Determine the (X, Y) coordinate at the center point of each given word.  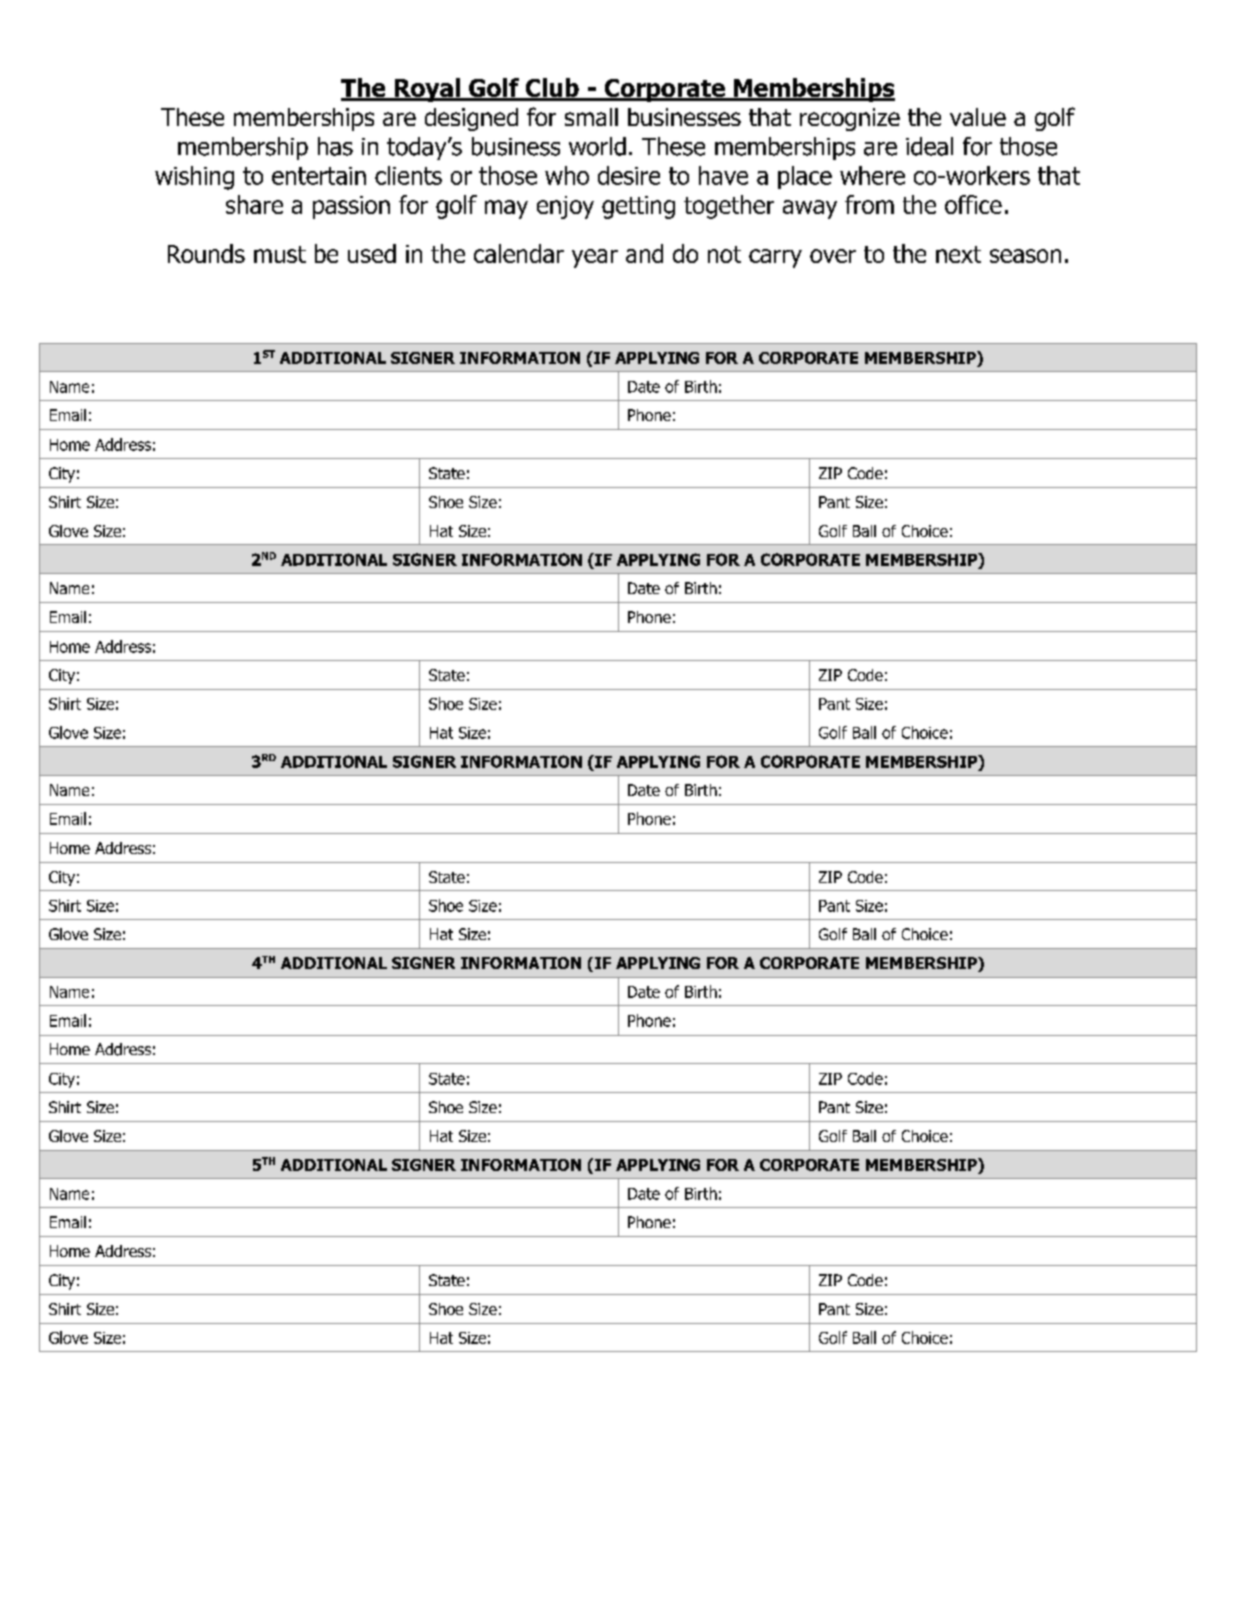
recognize (850, 119)
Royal (427, 90)
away (810, 209)
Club (552, 89)
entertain (319, 176)
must (280, 254)
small (591, 117)
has (335, 146)
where (872, 175)
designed (471, 119)
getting (638, 207)
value (978, 117)
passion (351, 207)
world (597, 146)
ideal (929, 146)
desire (629, 175)
